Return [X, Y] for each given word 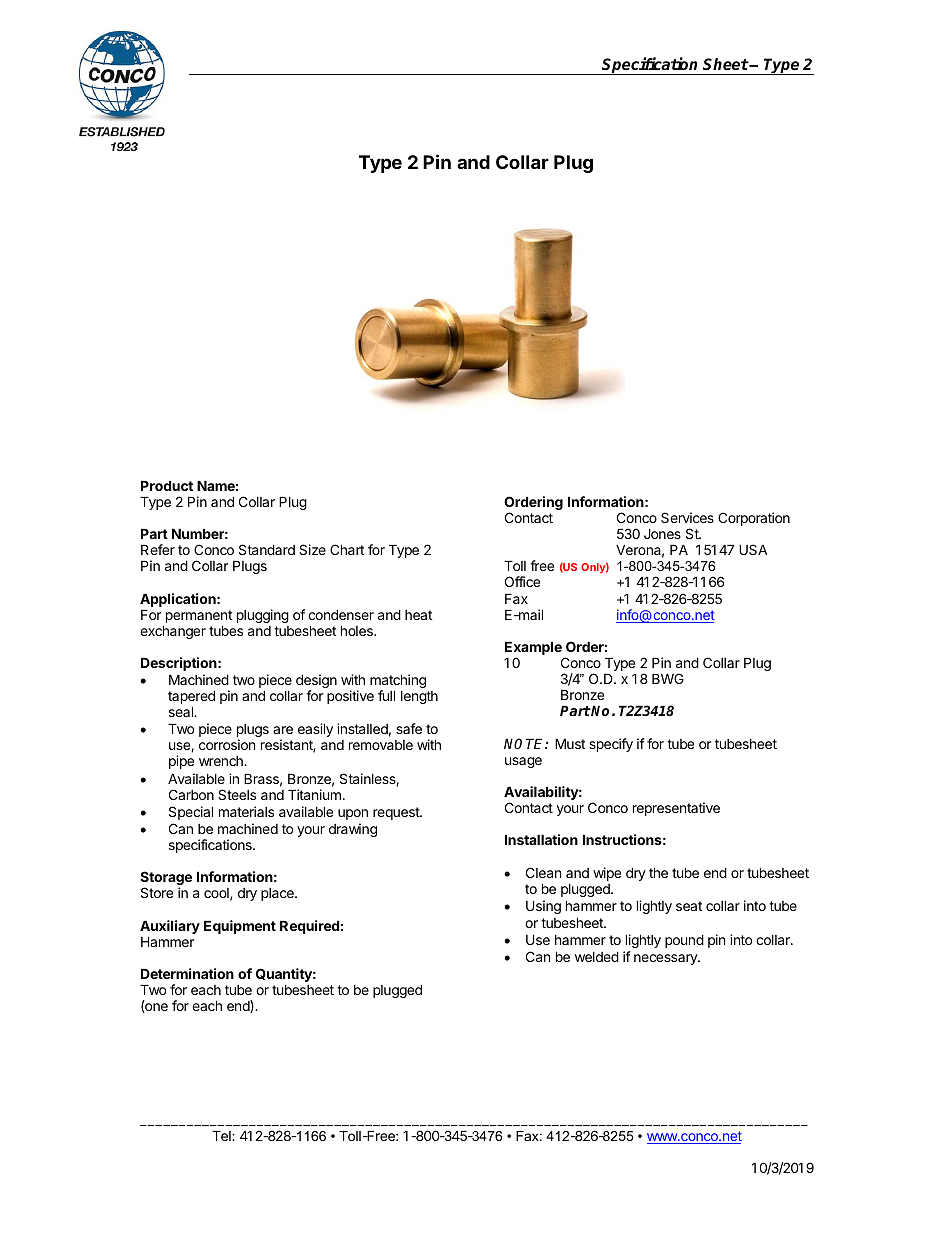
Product [167, 485]
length [419, 697]
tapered [191, 698]
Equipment [240, 927]
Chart [347, 549]
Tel [222, 1135]
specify [611, 745]
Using [543, 907]
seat [689, 906]
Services [687, 517]
